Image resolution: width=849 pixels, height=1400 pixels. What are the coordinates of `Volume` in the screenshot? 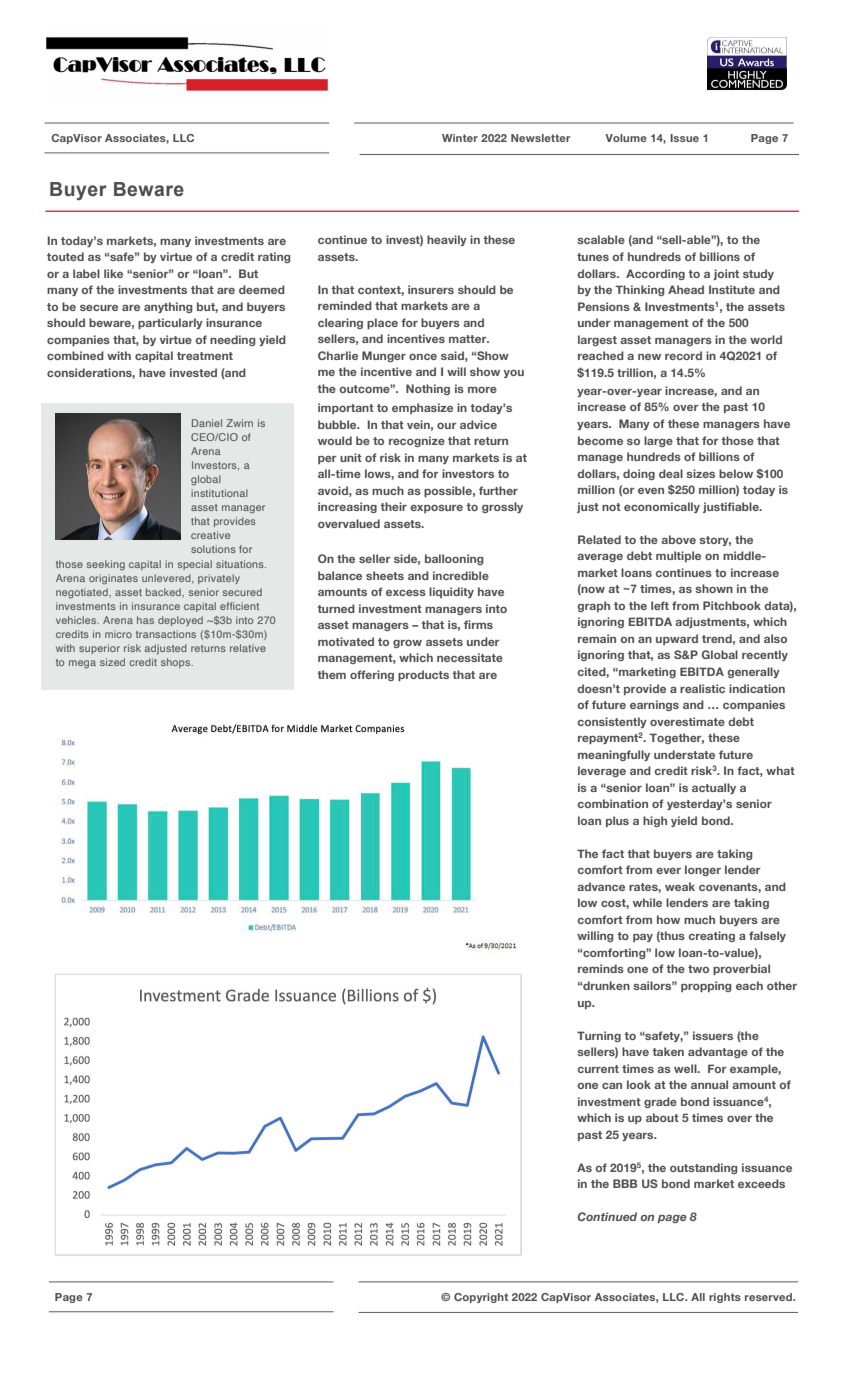 It's located at (626, 138).
